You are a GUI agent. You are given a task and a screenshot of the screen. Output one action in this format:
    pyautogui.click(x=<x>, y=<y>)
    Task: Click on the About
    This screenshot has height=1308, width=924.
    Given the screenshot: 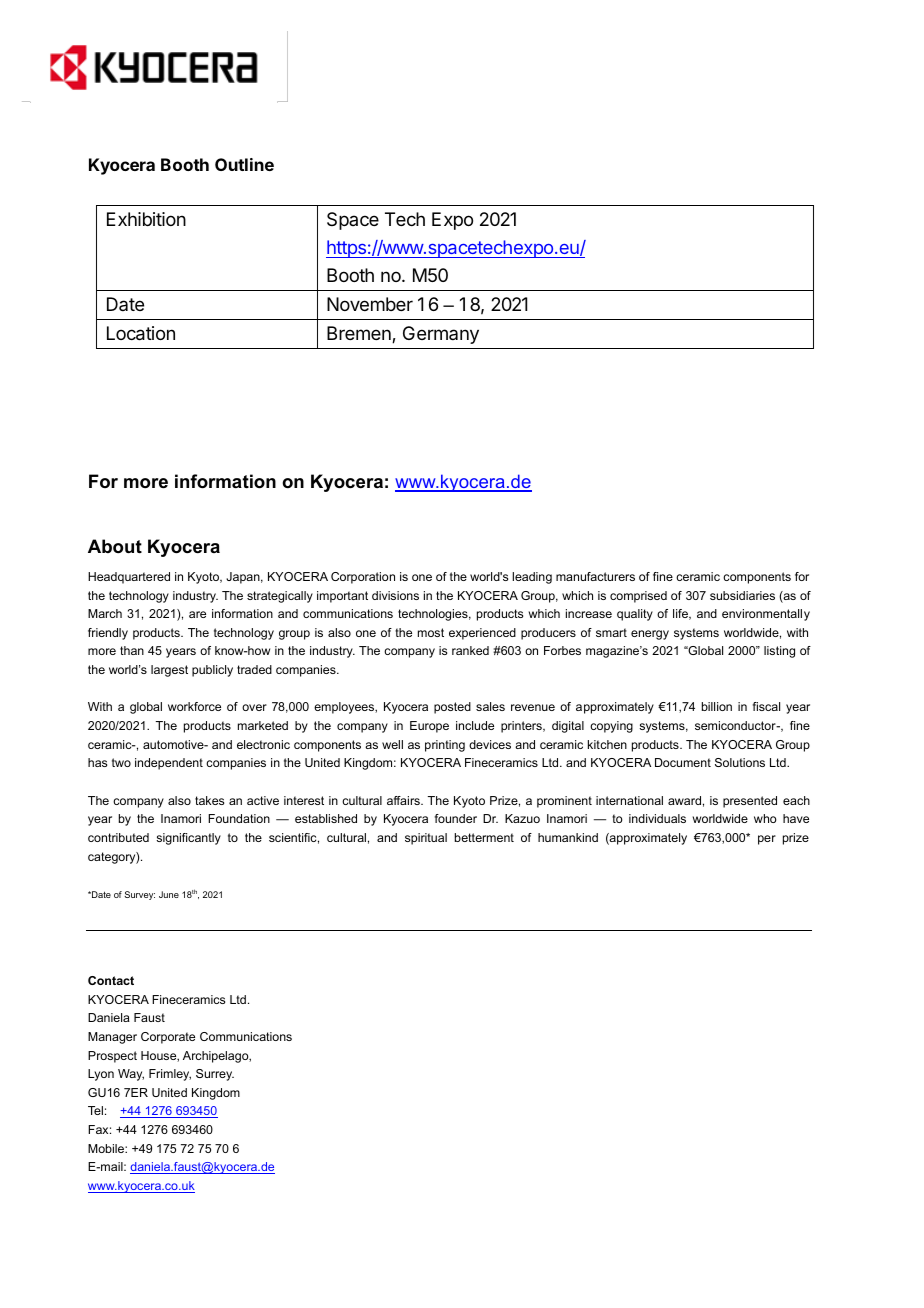 What is the action you would take?
    pyautogui.click(x=115, y=546)
